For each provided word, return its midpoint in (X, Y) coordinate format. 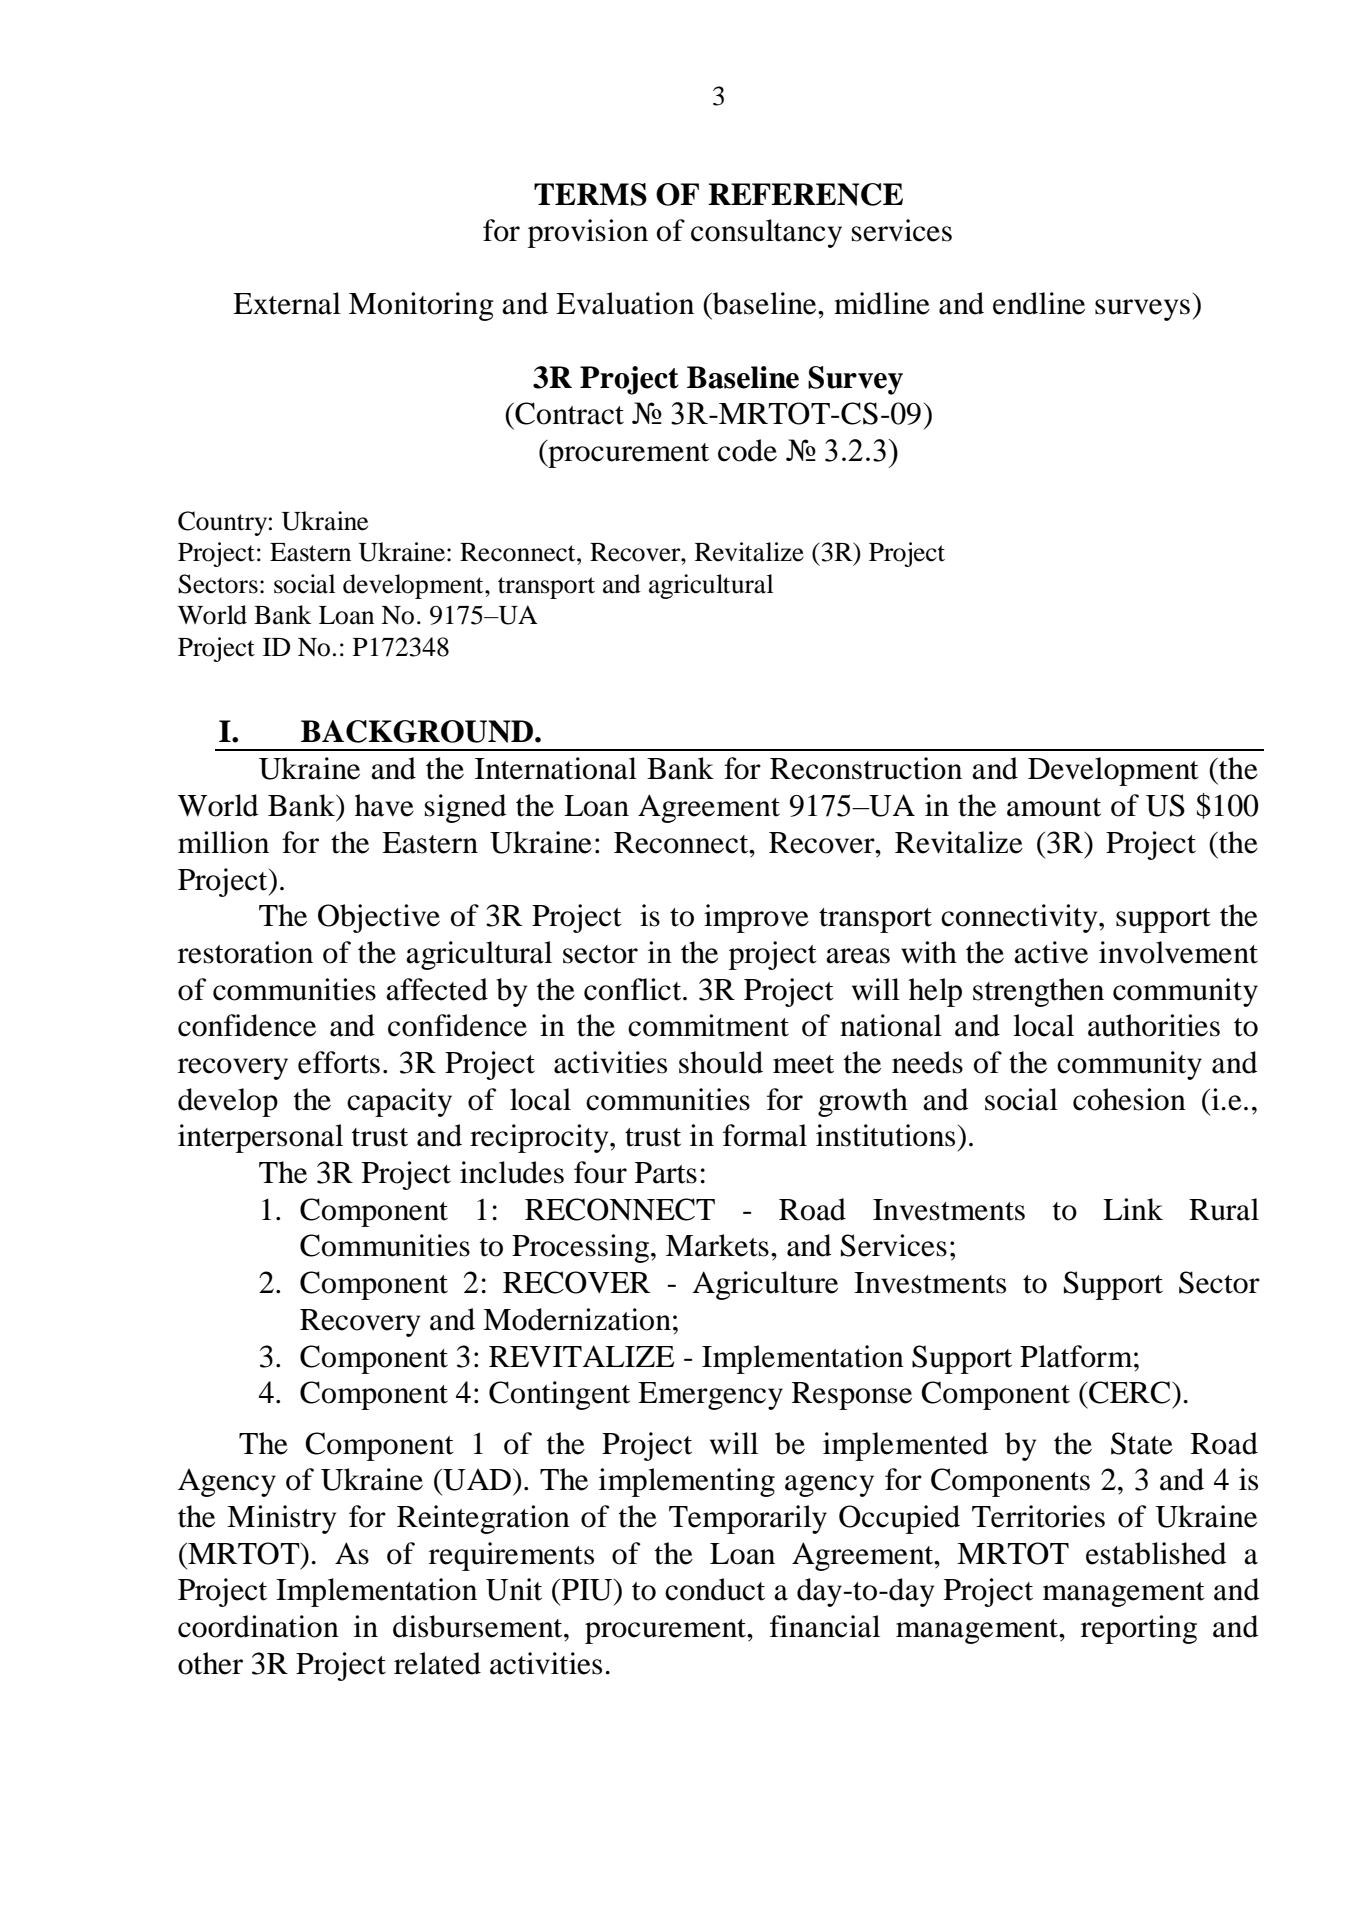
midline (882, 303)
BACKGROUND (418, 731)
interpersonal (260, 1138)
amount (1054, 807)
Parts (666, 1173)
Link (1133, 1209)
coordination (258, 1626)
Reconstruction (866, 768)
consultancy (766, 233)
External (287, 303)
